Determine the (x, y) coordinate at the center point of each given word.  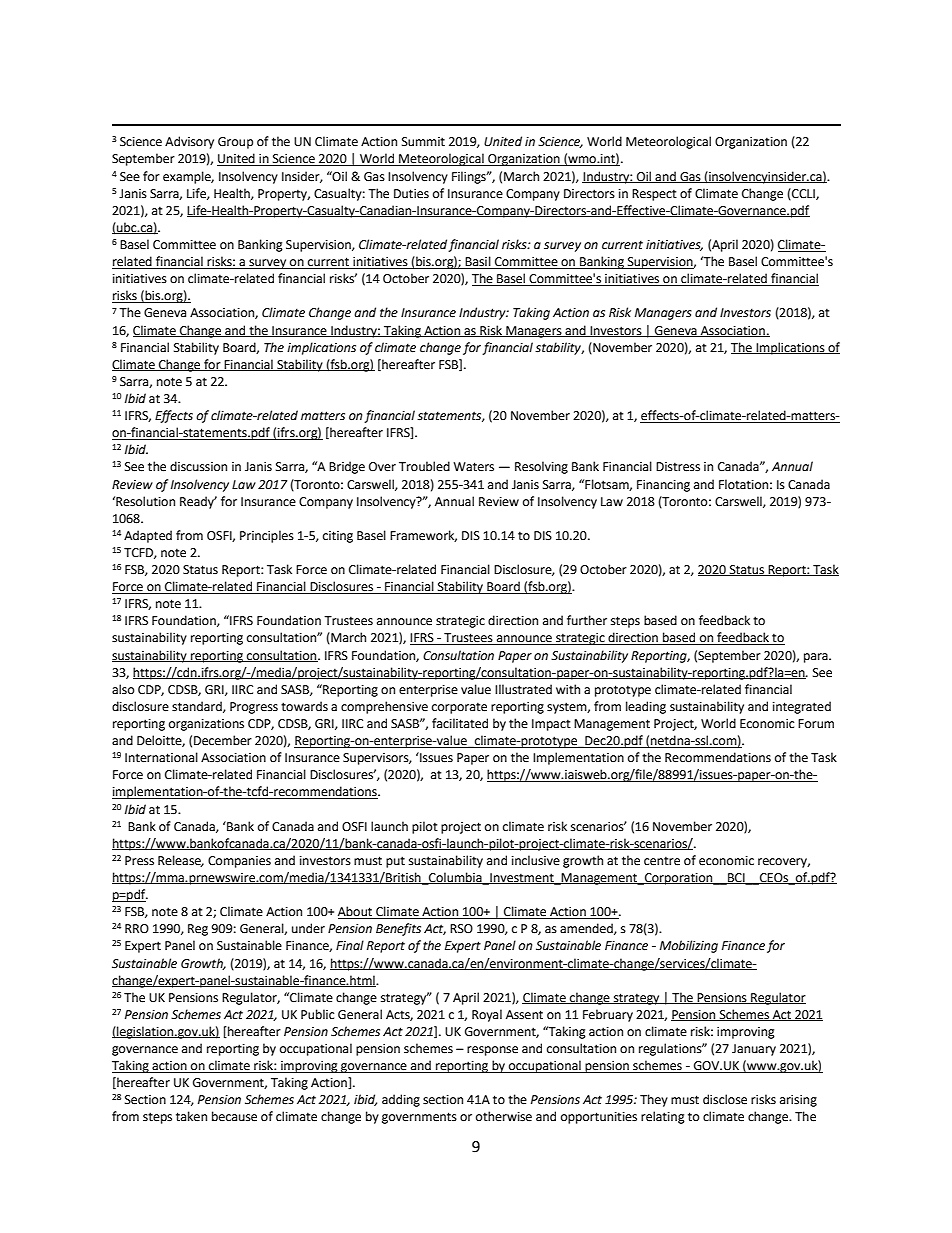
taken (191, 1116)
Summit (423, 142)
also (123, 689)
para (817, 658)
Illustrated (523, 689)
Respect (654, 195)
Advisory (189, 142)
